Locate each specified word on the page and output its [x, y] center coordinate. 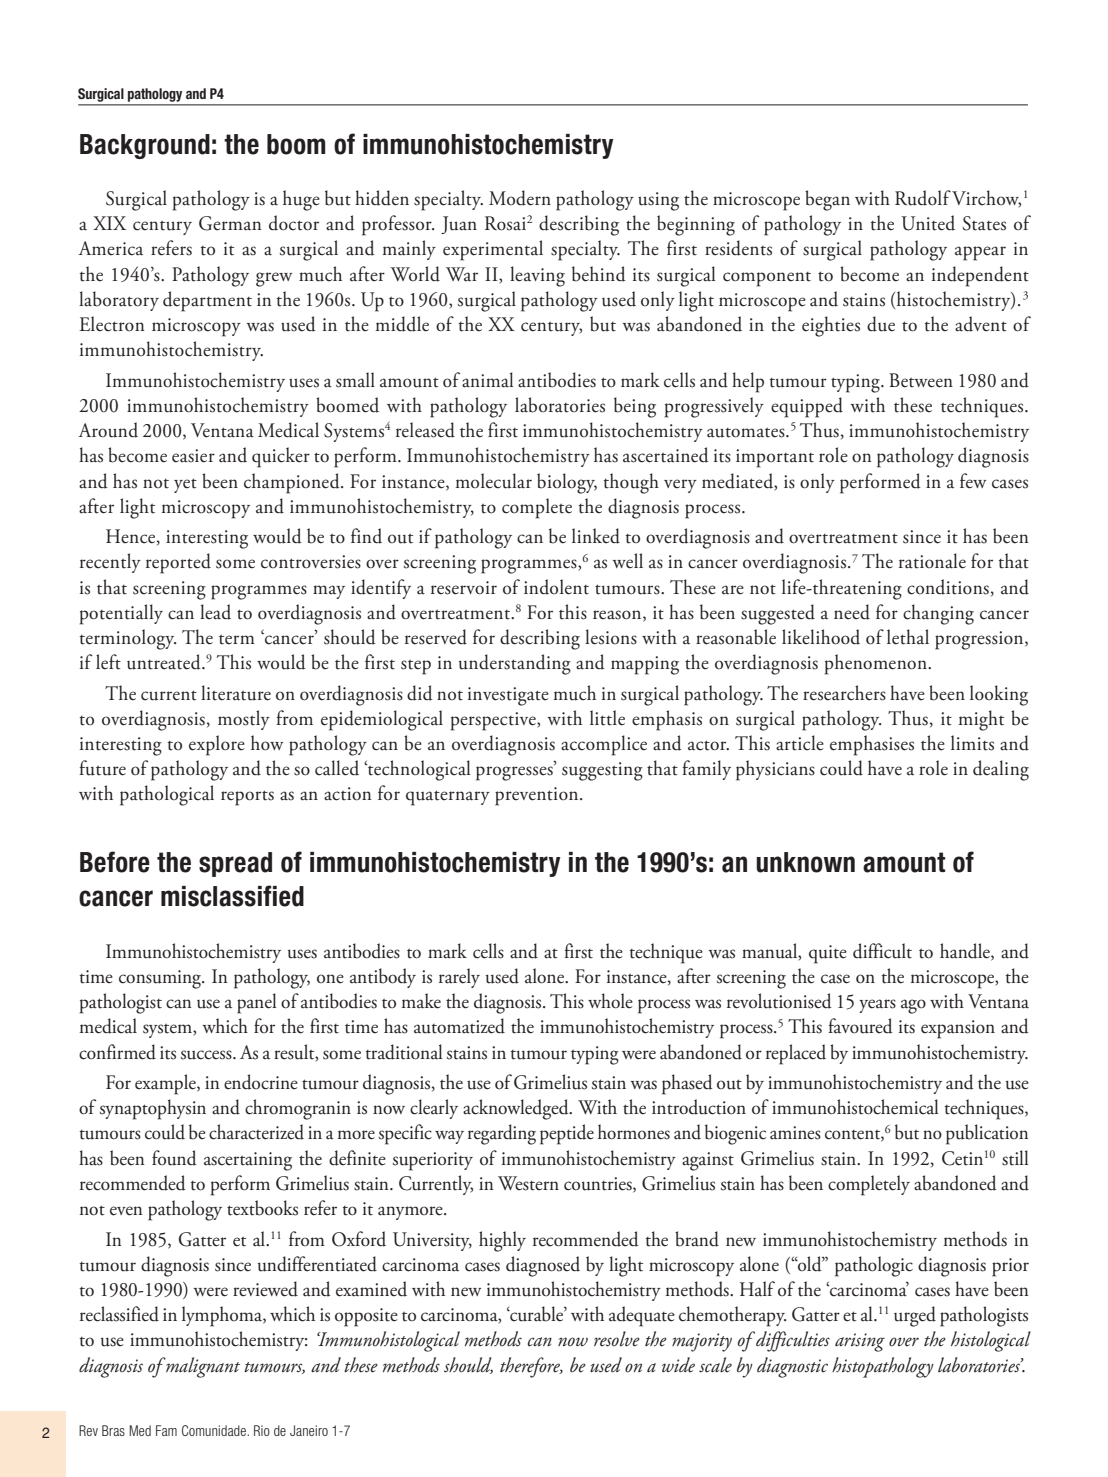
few [973, 481]
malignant [202, 1367]
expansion [958, 1029]
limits [972, 743]
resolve [617, 1339]
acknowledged [517, 1109]
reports [247, 798]
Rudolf [924, 198]
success [207, 1055]
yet [185, 485]
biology [567, 483]
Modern [520, 198]
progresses [515, 772]
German [230, 223]
